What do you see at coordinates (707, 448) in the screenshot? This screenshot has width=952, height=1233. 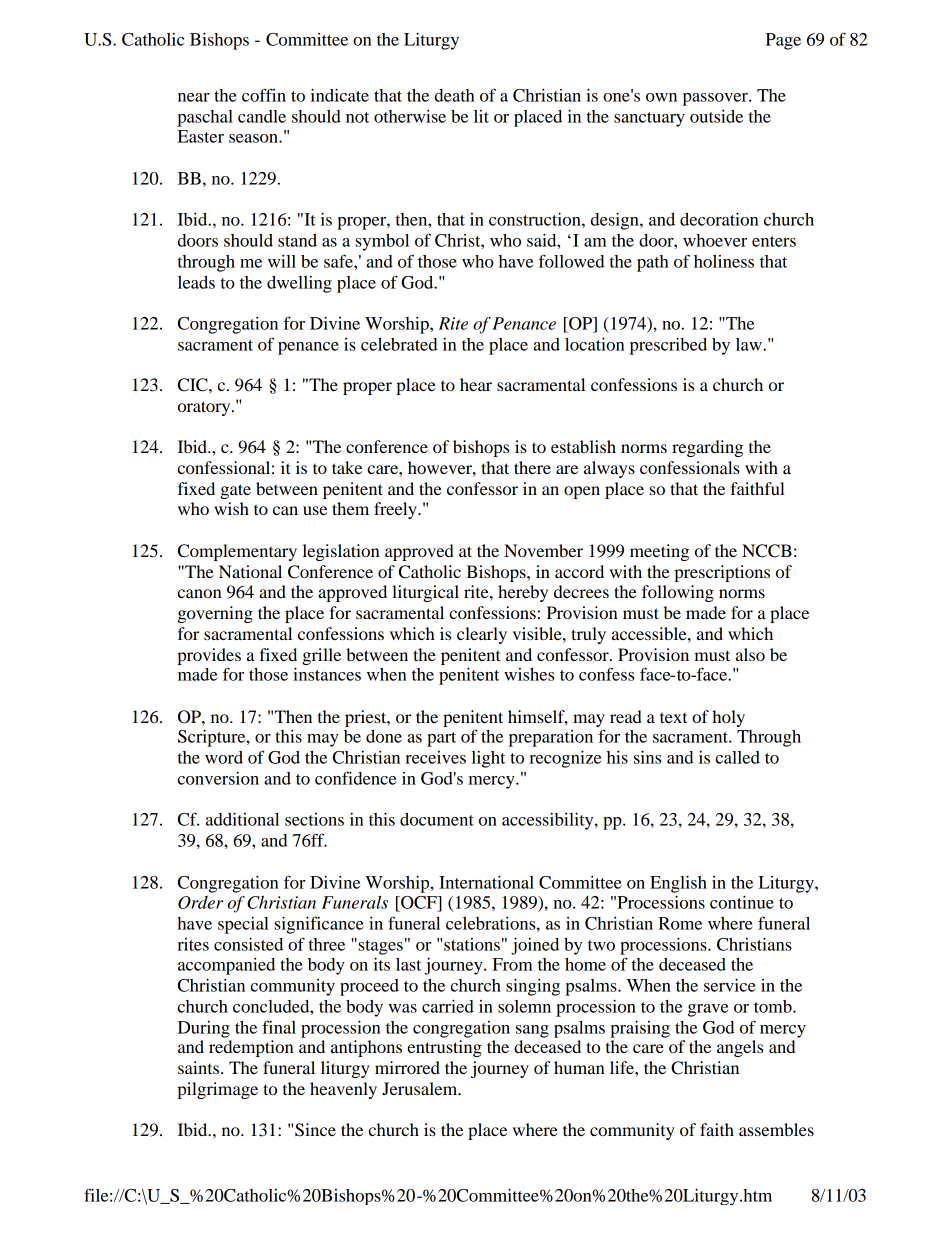 I see `regarding` at bounding box center [707, 448].
